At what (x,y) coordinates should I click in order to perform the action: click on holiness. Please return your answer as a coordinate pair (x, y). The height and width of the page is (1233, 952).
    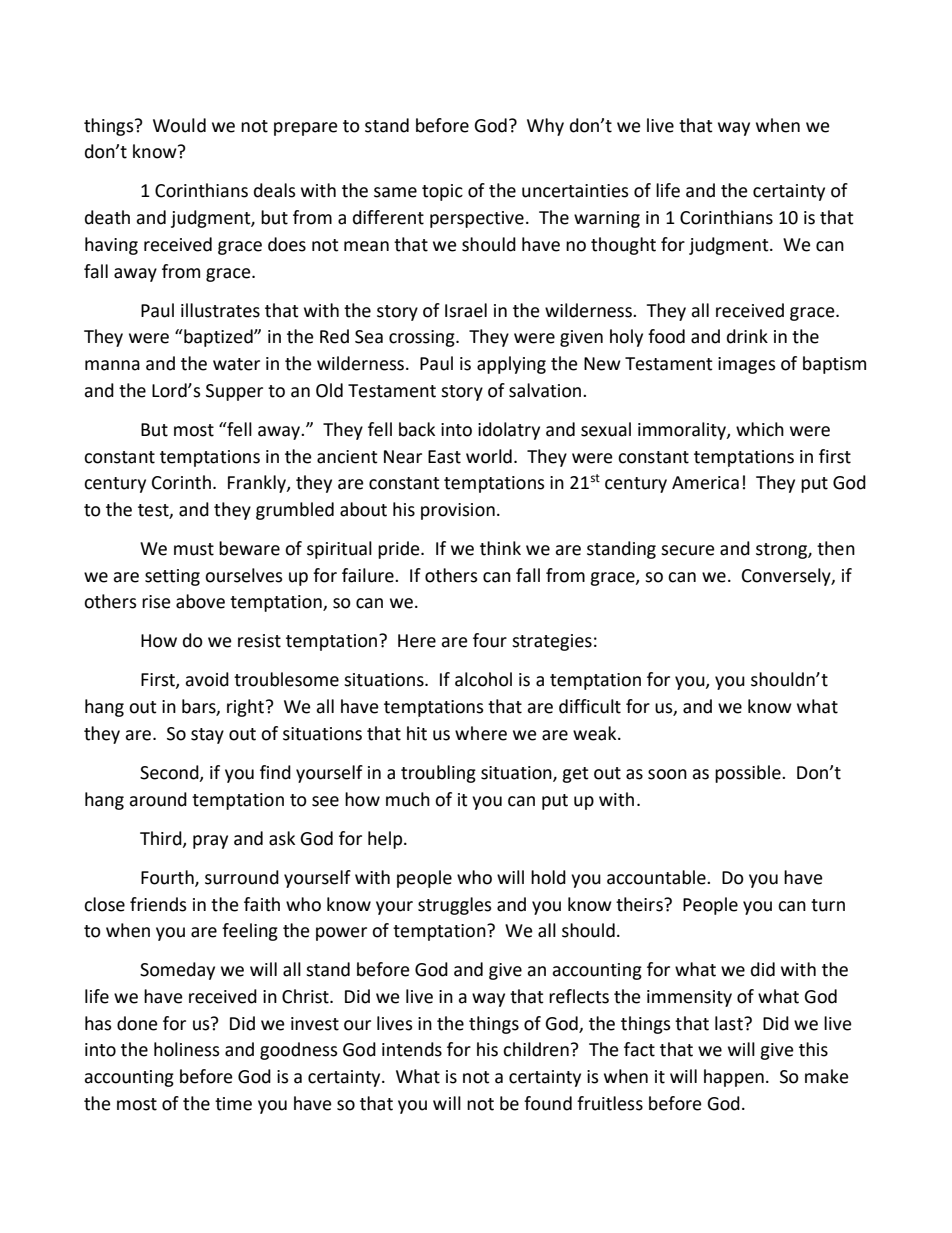
    Looking at the image, I should click on (187, 1049).
